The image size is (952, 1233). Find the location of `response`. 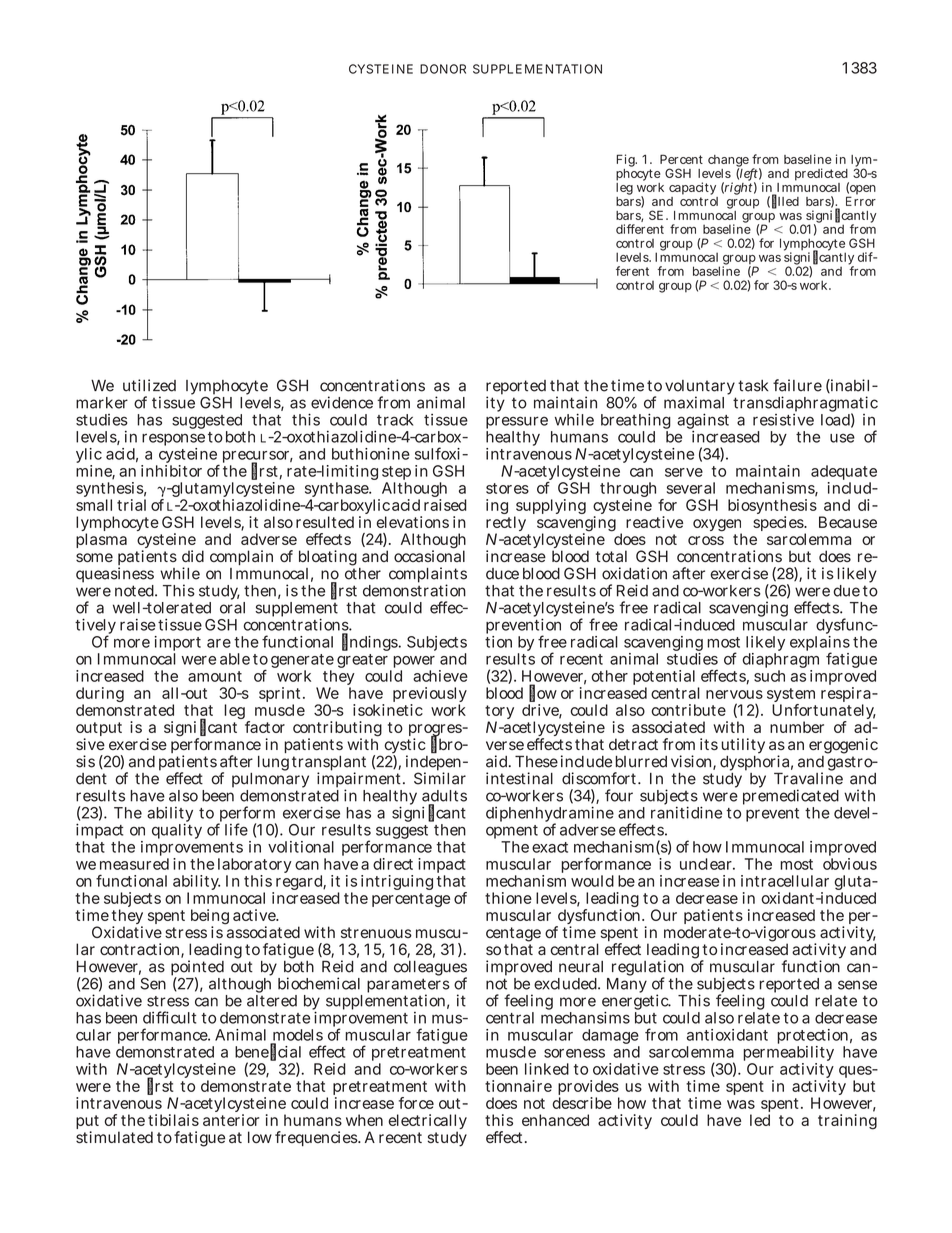

response is located at coordinates (173, 441).
